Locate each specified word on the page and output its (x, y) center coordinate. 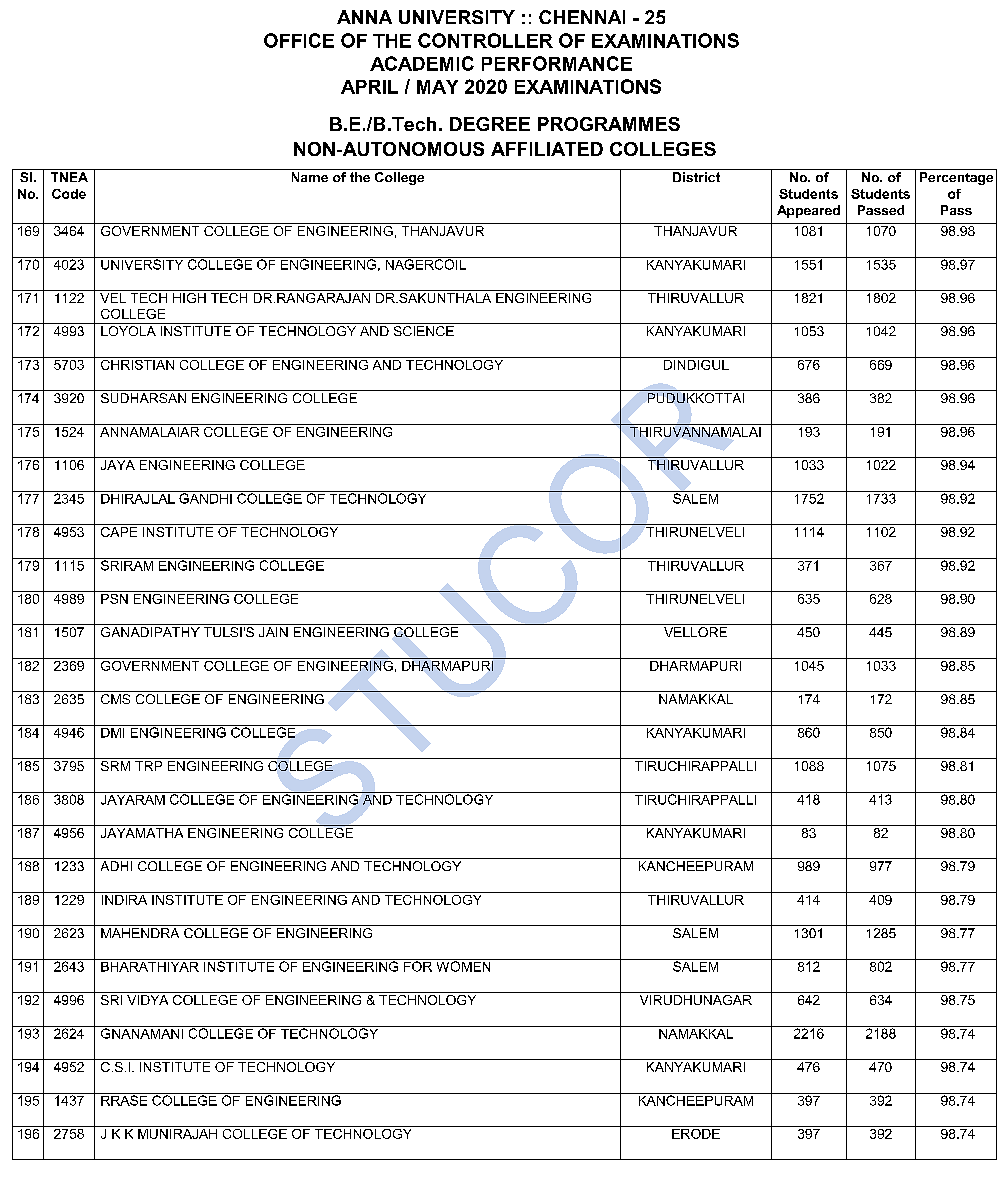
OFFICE (299, 40)
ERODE (696, 1132)
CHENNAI (582, 17)
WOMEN (463, 965)
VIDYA (147, 1000)
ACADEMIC (422, 63)
